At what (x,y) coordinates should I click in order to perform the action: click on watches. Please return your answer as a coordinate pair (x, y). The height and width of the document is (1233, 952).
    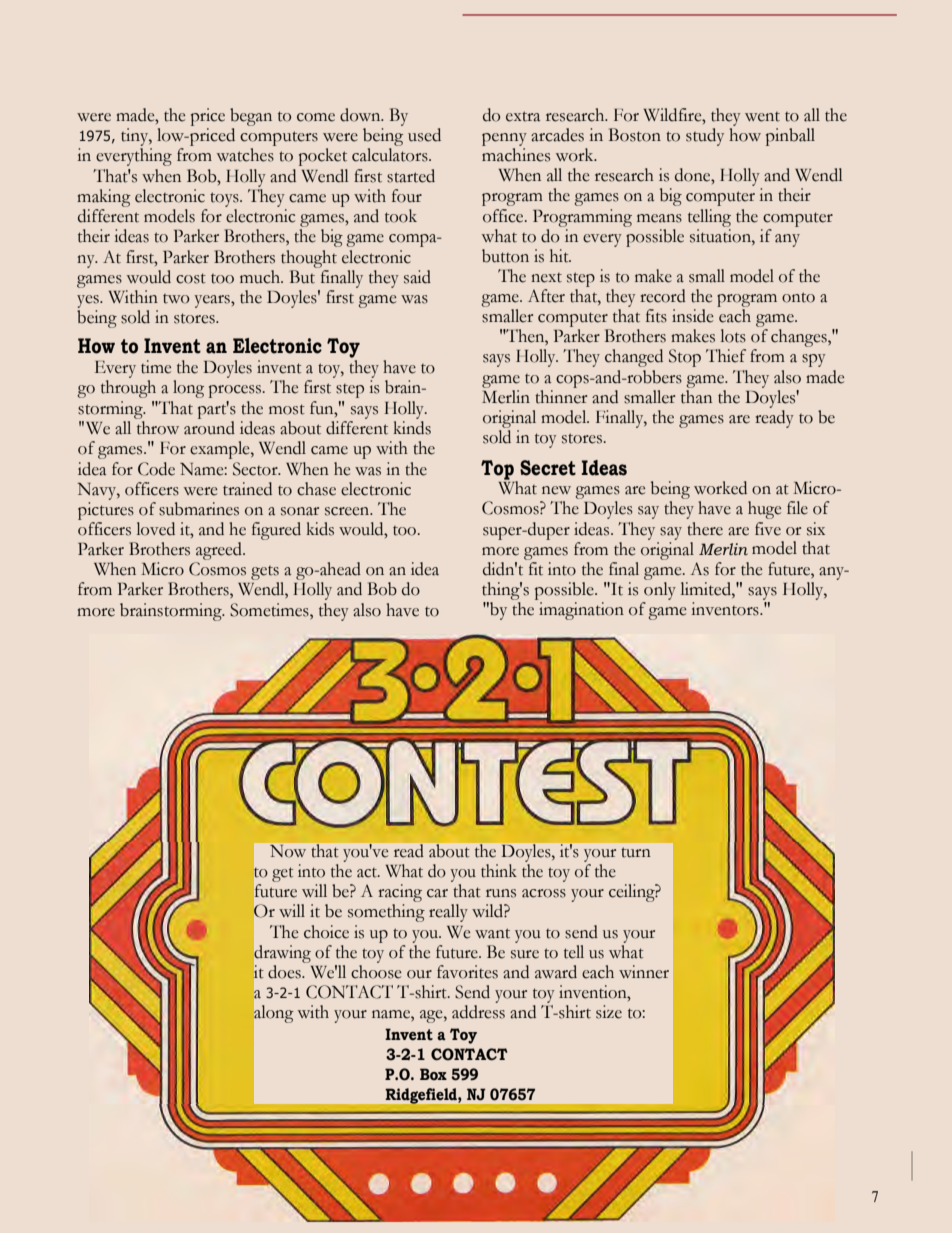
    Looking at the image, I should click on (245, 155).
